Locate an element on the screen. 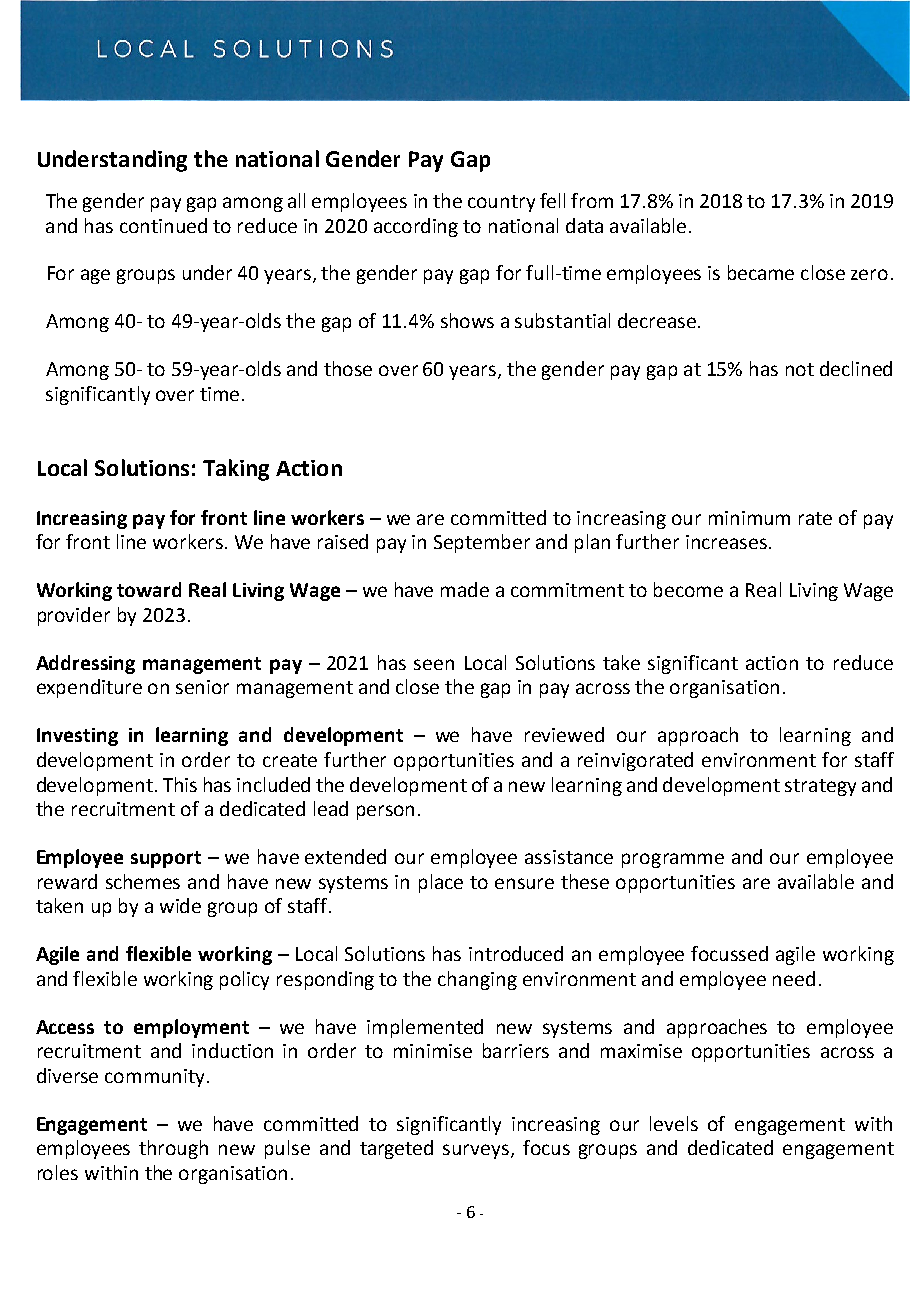  became is located at coordinates (761, 272).
